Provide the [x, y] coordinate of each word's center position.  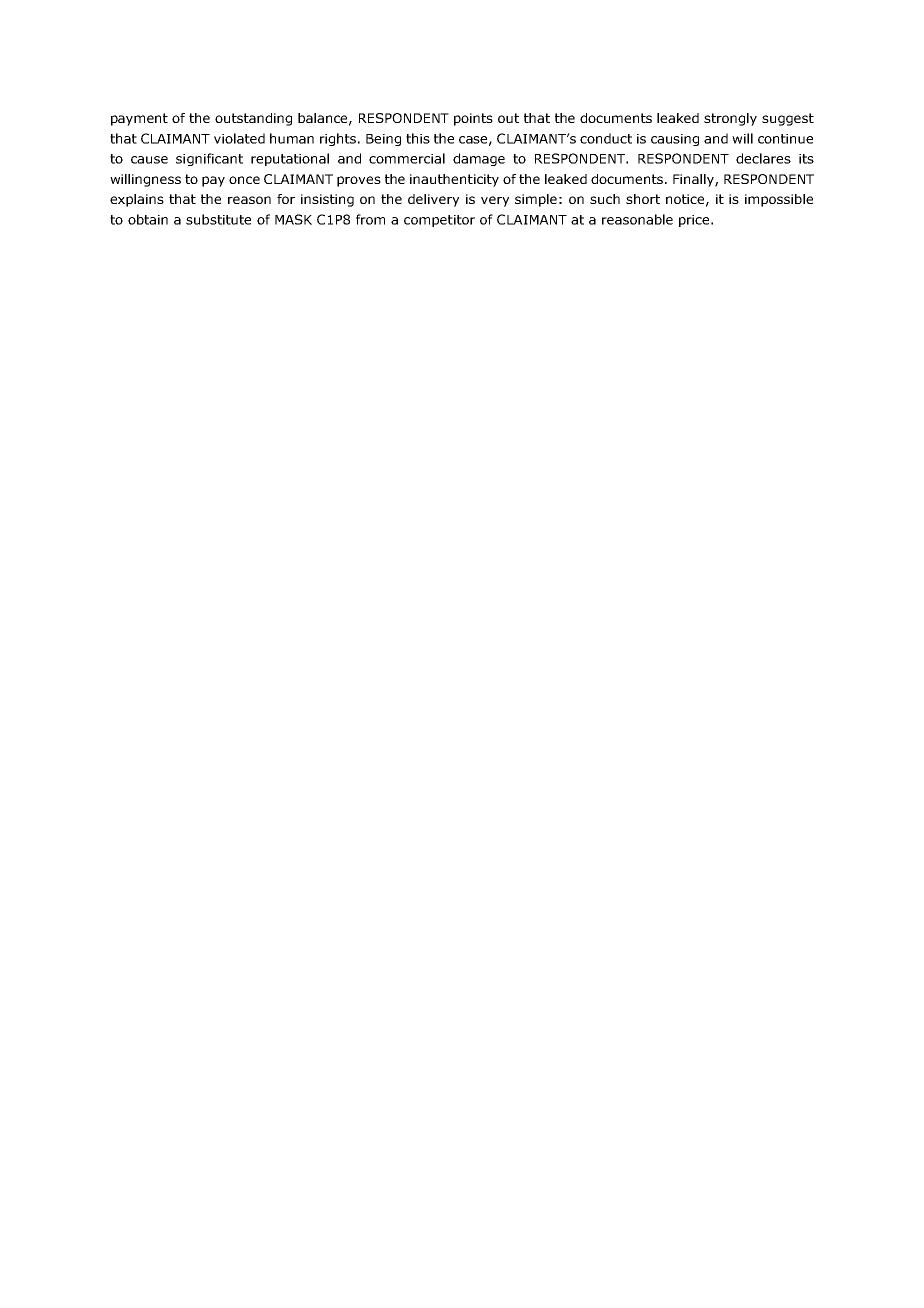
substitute [218, 219]
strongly [730, 119]
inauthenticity [454, 180]
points [473, 119]
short [643, 199]
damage [479, 159]
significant [209, 159]
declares [763, 158]
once [244, 180]
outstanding [253, 119]
